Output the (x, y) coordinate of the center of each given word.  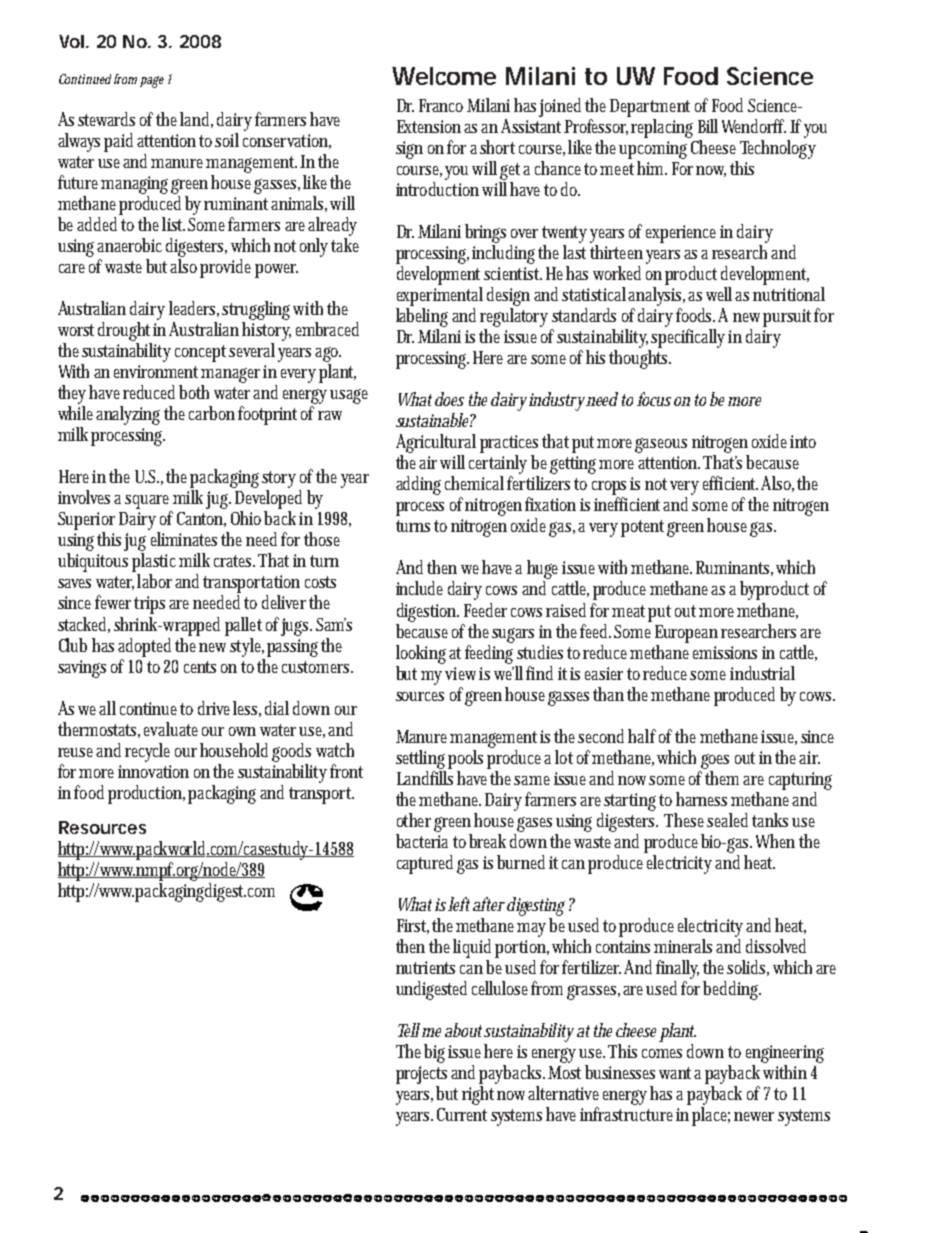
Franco (441, 105)
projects (424, 1075)
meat (630, 611)
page (152, 82)
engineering (785, 1054)
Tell (409, 1030)
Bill (708, 126)
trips (149, 605)
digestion (428, 612)
